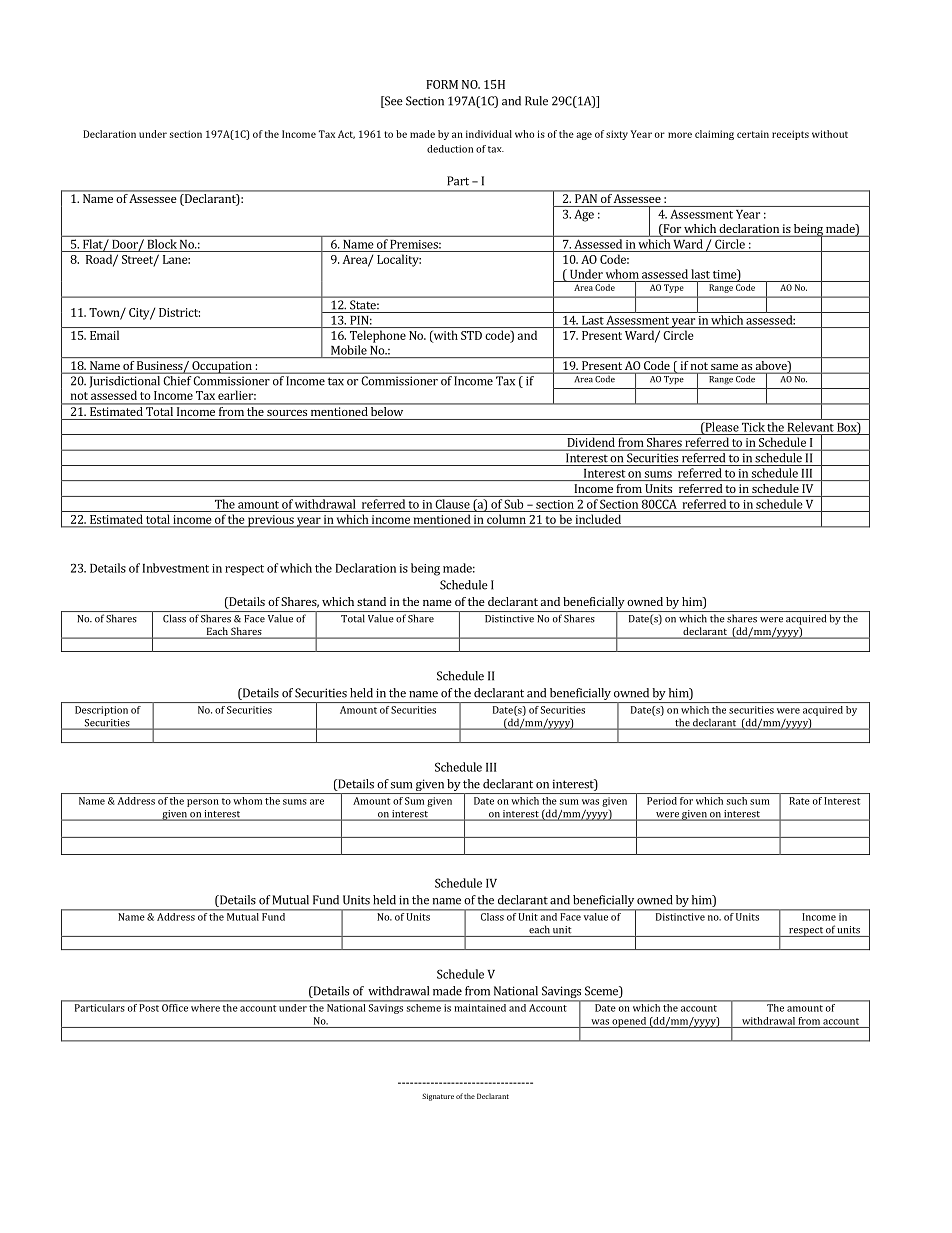 Image resolution: width=952 pixels, height=1233 pixels. What do you see at coordinates (714, 135) in the document?
I see `claiming` at bounding box center [714, 135].
